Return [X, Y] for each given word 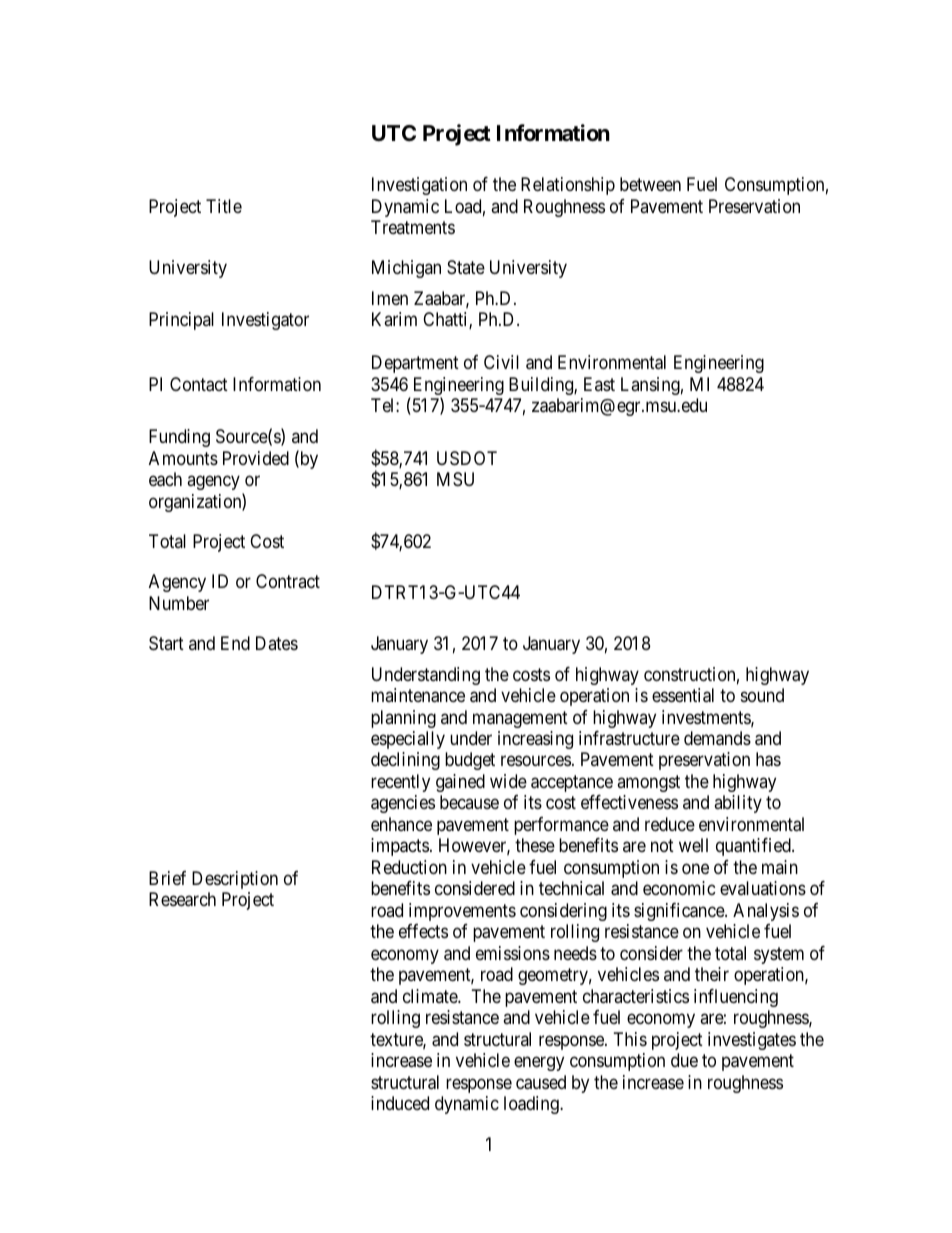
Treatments [413, 227]
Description [235, 880]
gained [460, 783]
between [650, 184]
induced [400, 1103]
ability [738, 804]
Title [224, 206]
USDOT [467, 458]
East [599, 384]
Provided [256, 458]
